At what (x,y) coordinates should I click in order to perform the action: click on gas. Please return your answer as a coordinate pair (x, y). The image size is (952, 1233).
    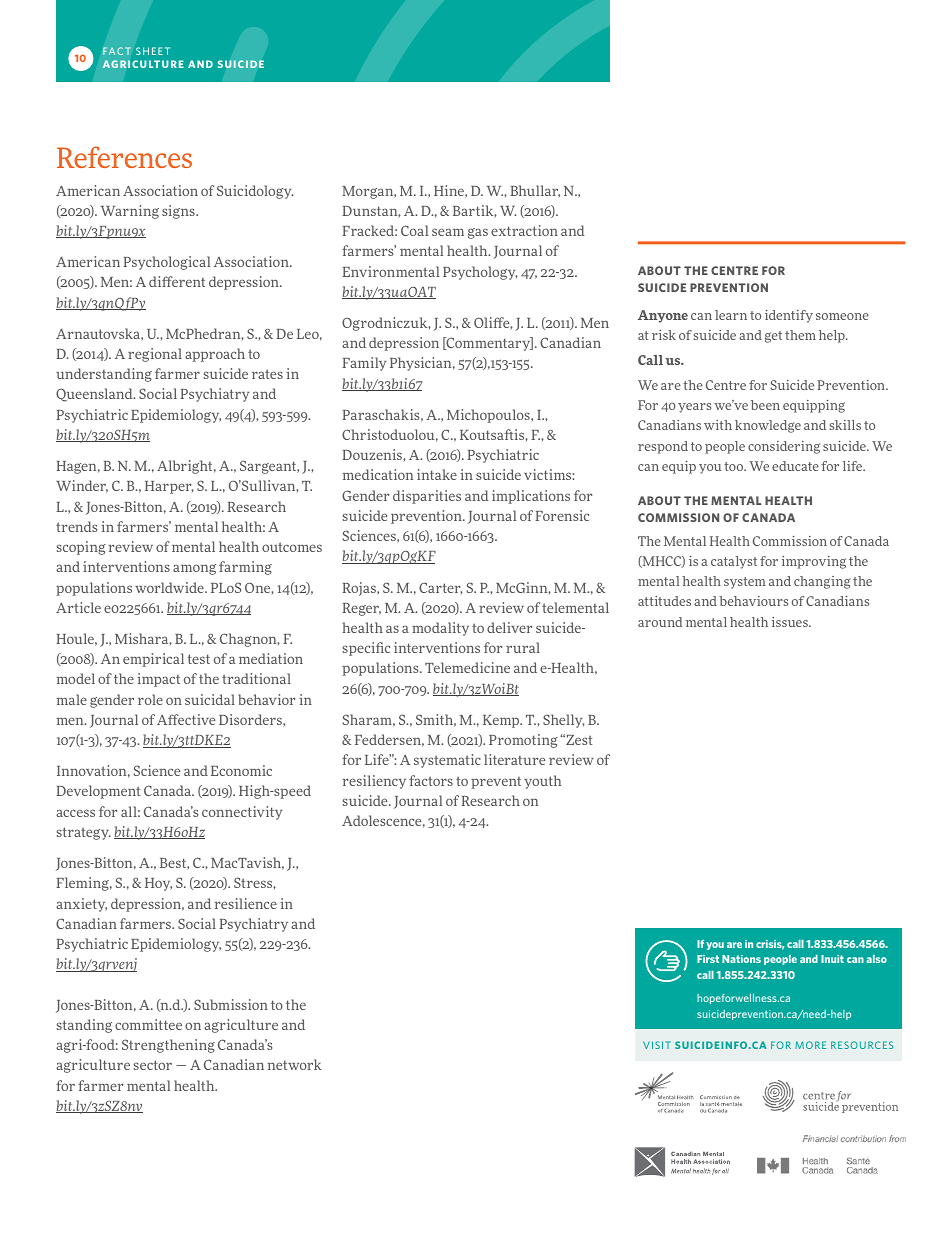
    Looking at the image, I should click on (478, 233).
